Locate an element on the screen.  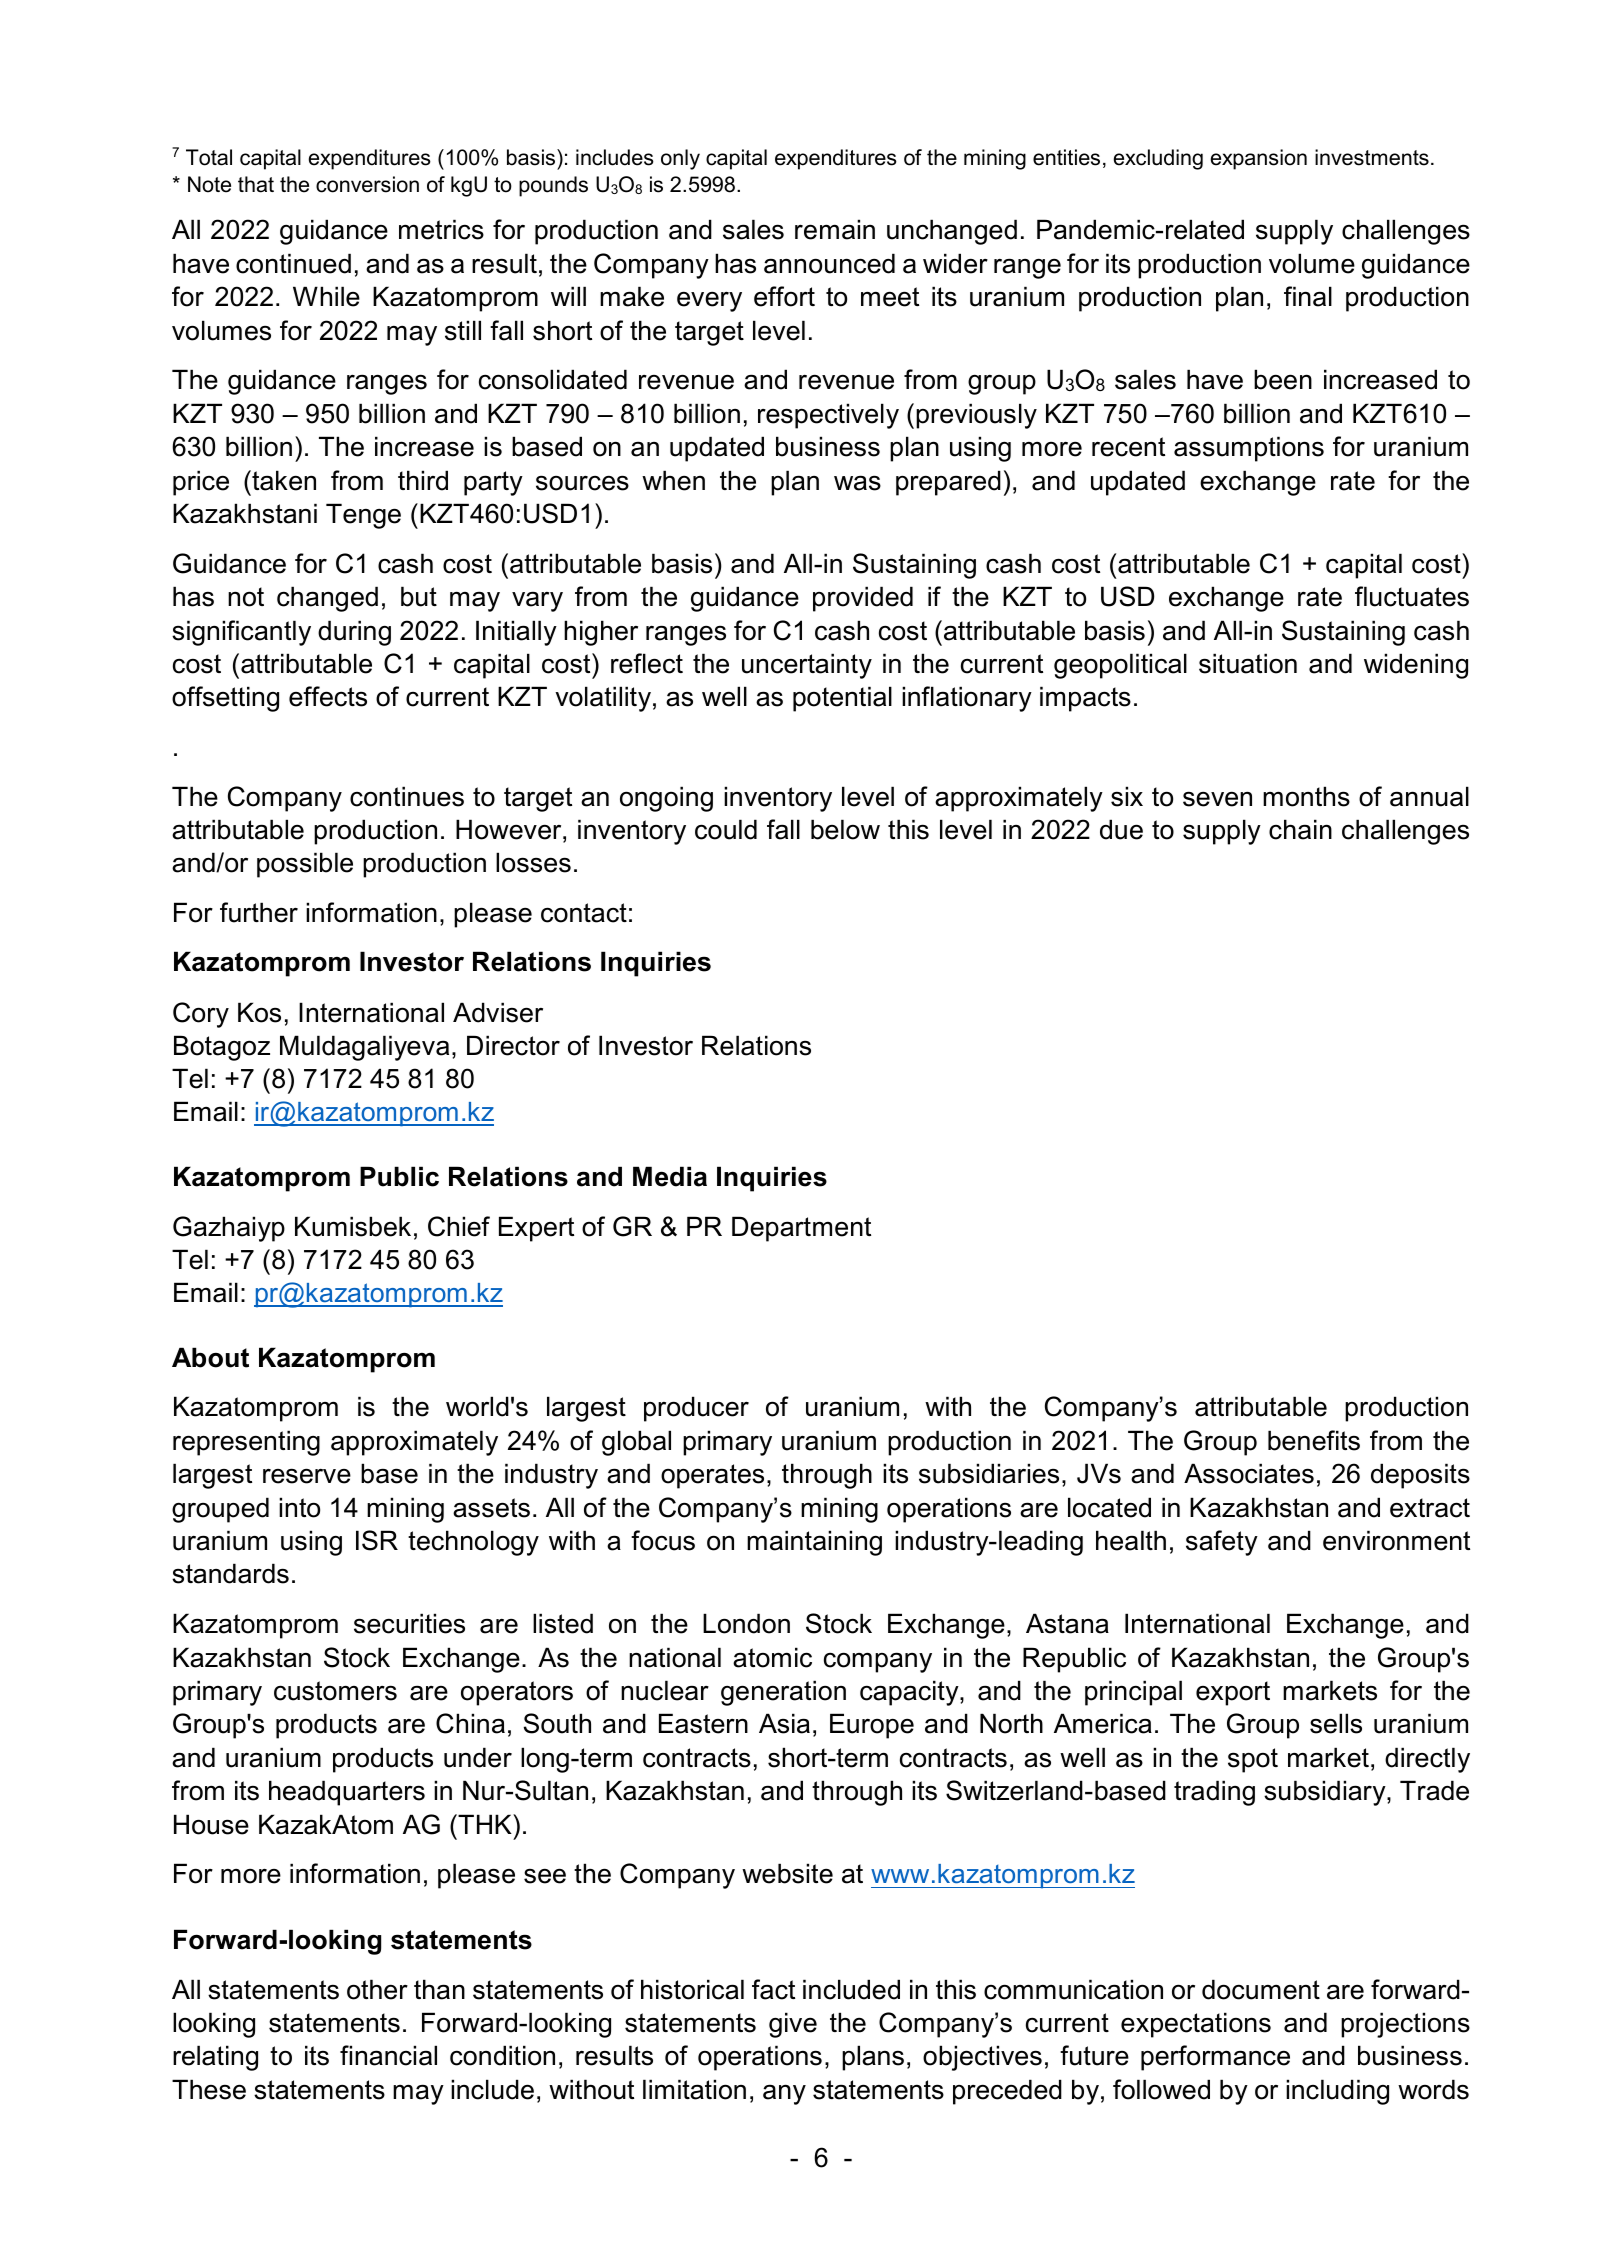
give is located at coordinates (793, 2025).
